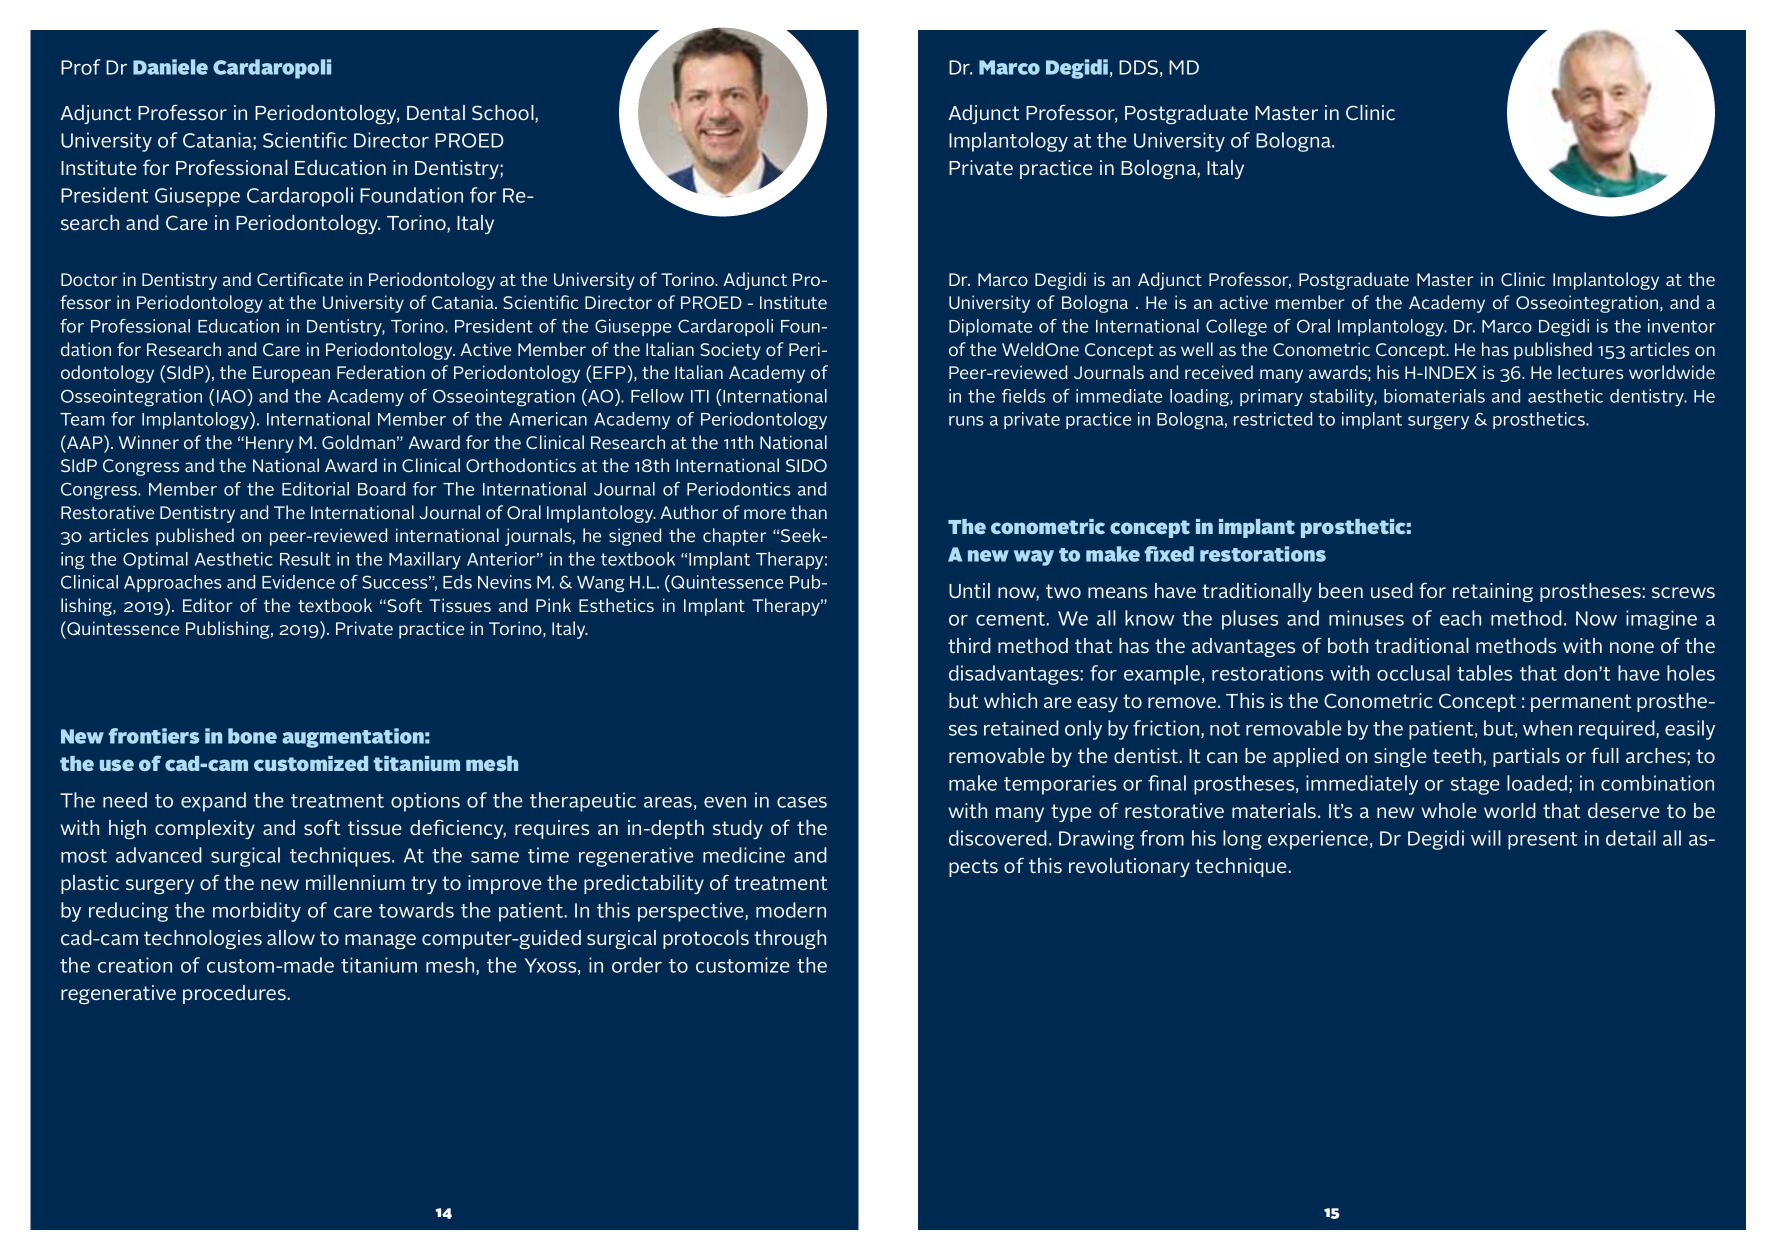  What do you see at coordinates (809, 512) in the screenshot?
I see `than` at bounding box center [809, 512].
